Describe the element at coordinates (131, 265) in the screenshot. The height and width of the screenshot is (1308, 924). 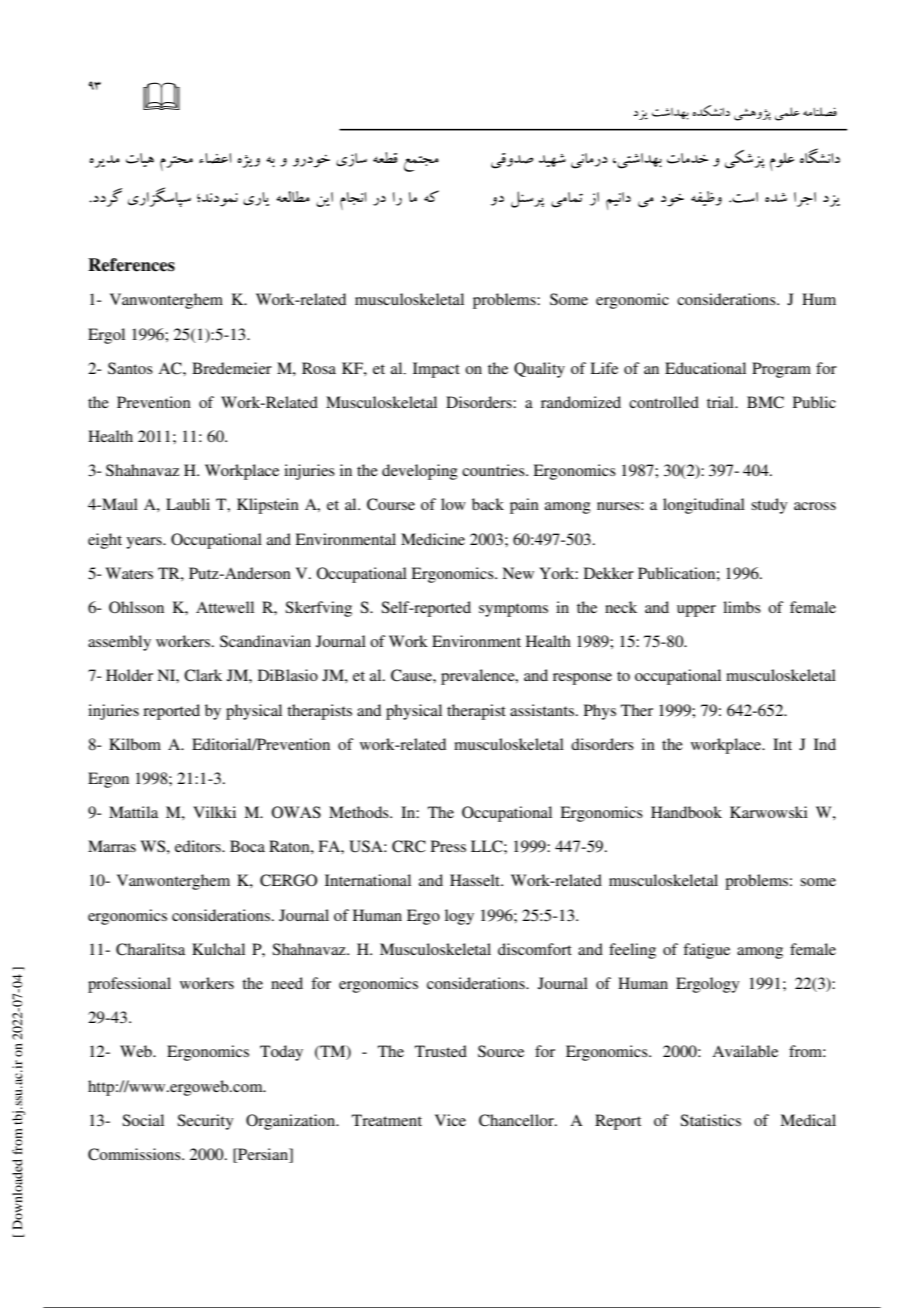
I see `References` at that location.
